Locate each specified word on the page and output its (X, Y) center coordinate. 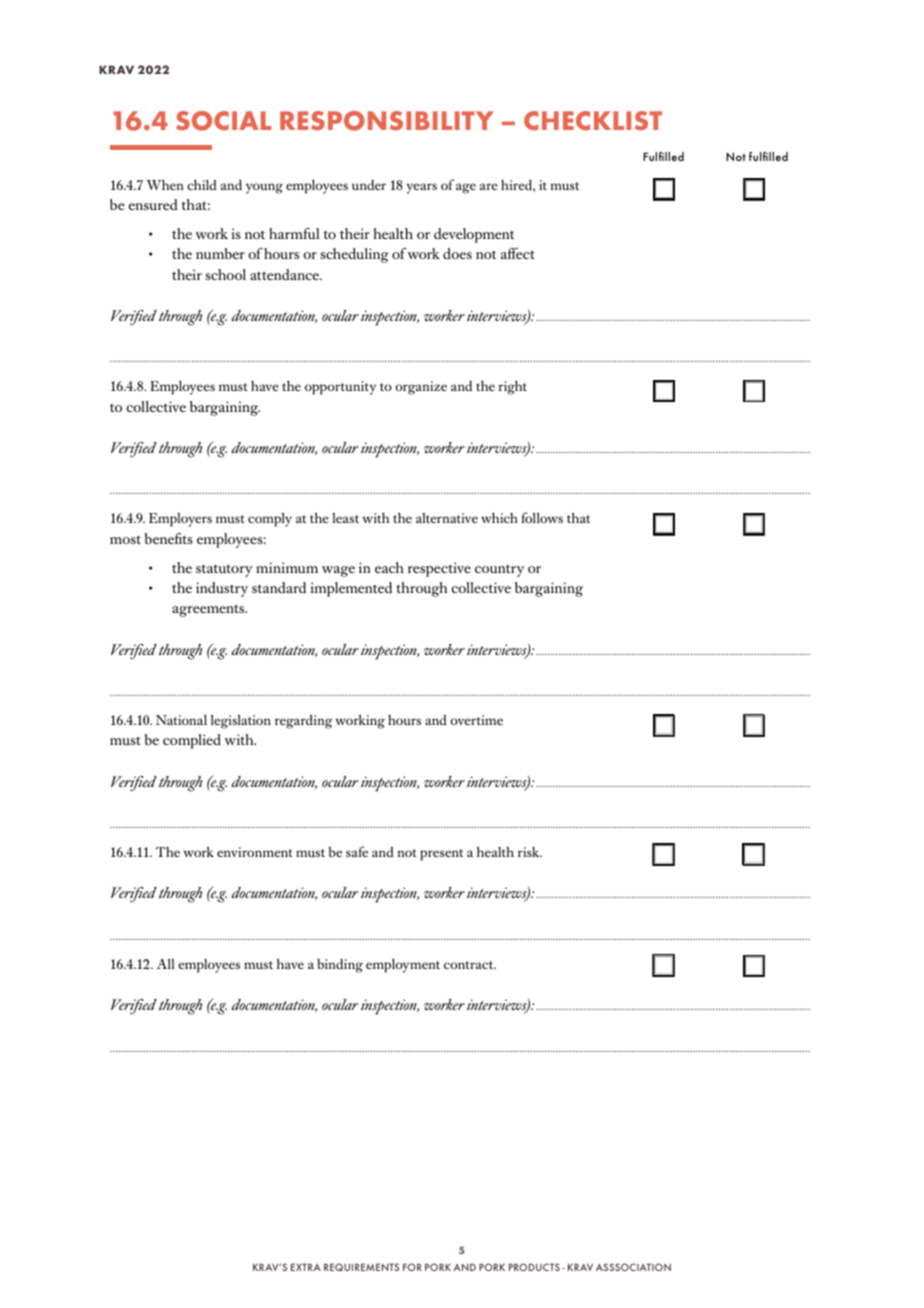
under (369, 185)
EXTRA (306, 1267)
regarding (303, 721)
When (165, 184)
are (489, 186)
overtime (476, 720)
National (181, 719)
